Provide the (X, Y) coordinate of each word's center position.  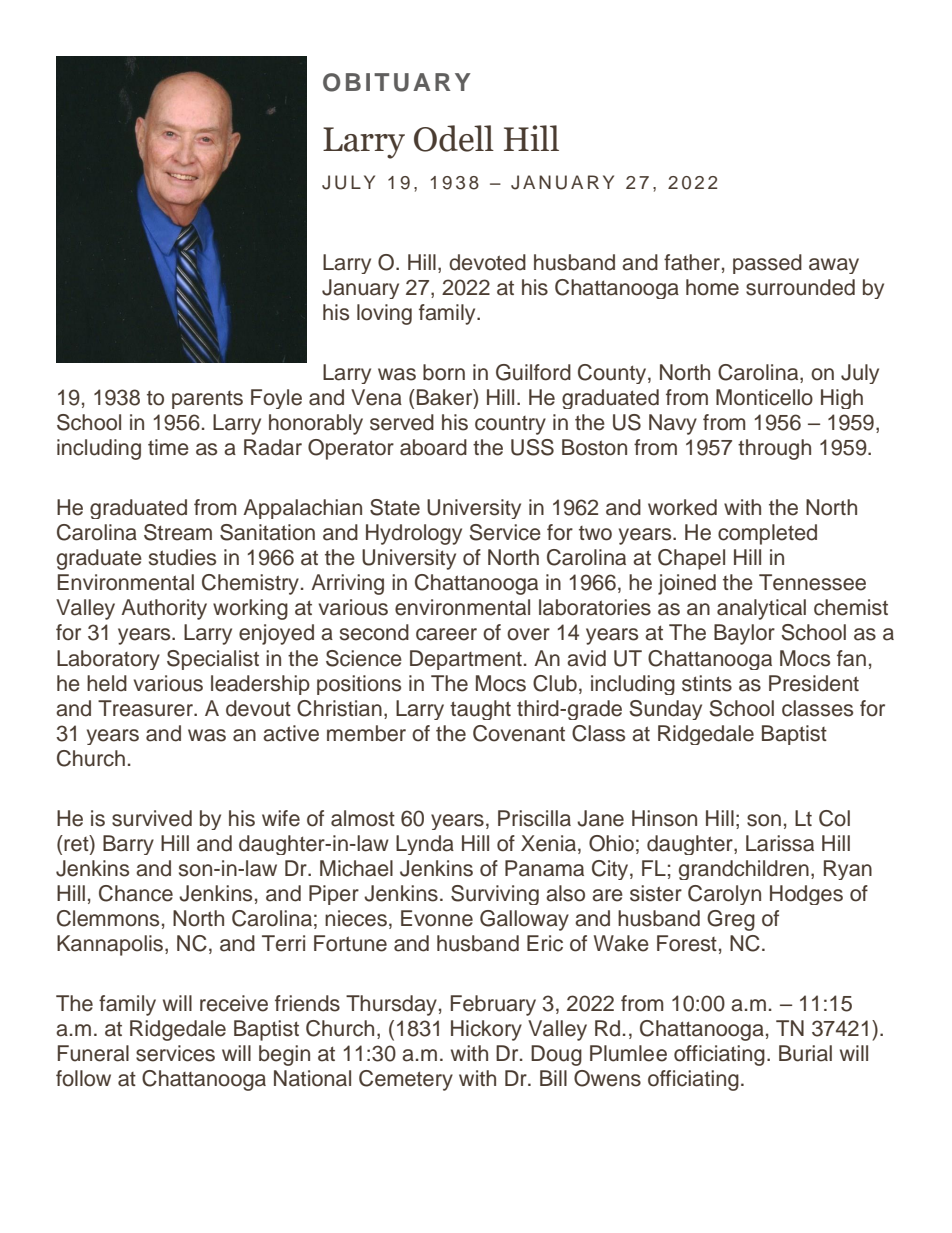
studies (182, 557)
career (446, 634)
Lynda (425, 845)
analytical (761, 609)
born (444, 372)
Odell (454, 138)
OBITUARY (397, 82)
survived (152, 818)
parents (207, 400)
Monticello (764, 397)
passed (767, 264)
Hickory (486, 1030)
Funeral (93, 1053)
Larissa (780, 843)
